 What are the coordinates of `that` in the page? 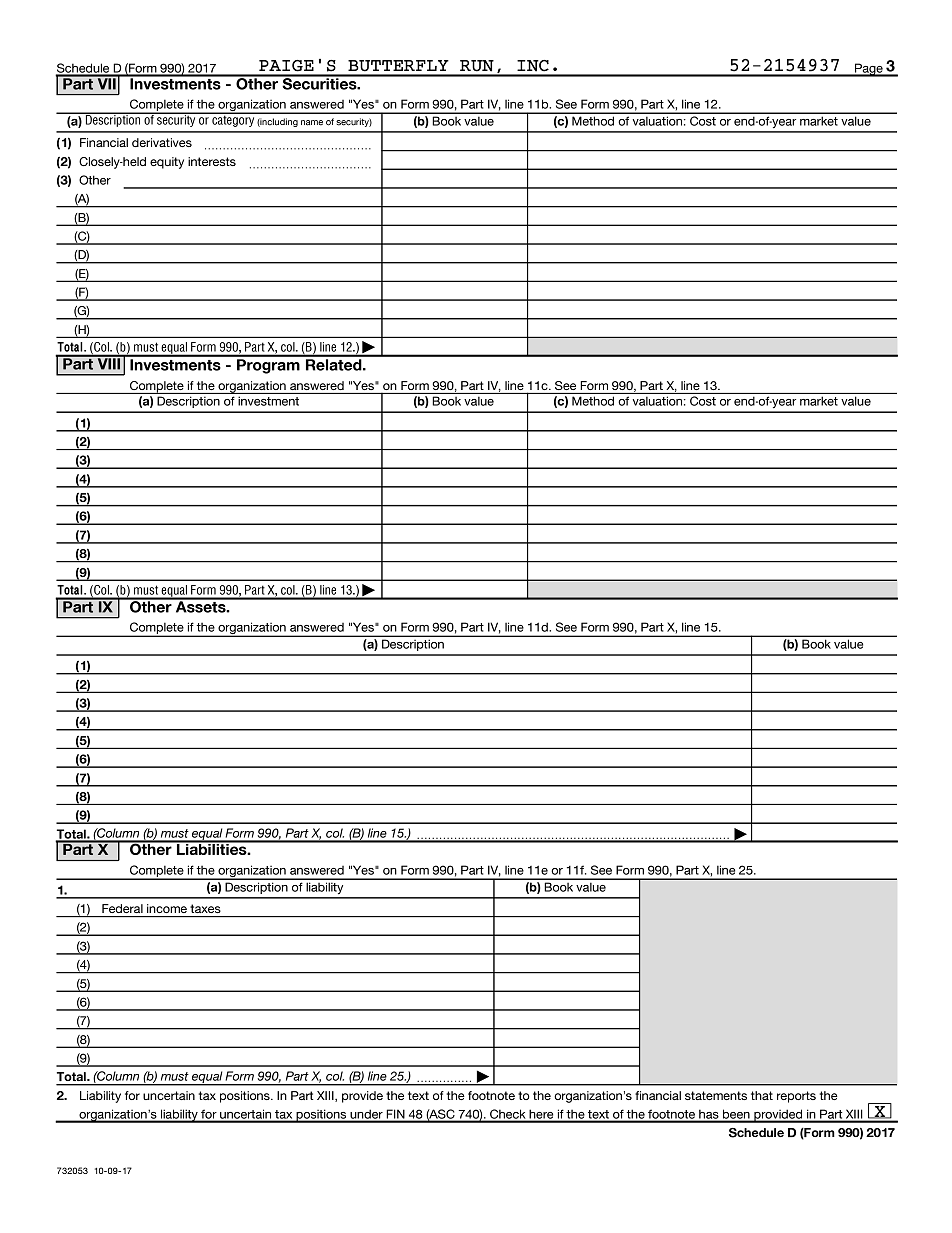 It's located at (762, 1095).
